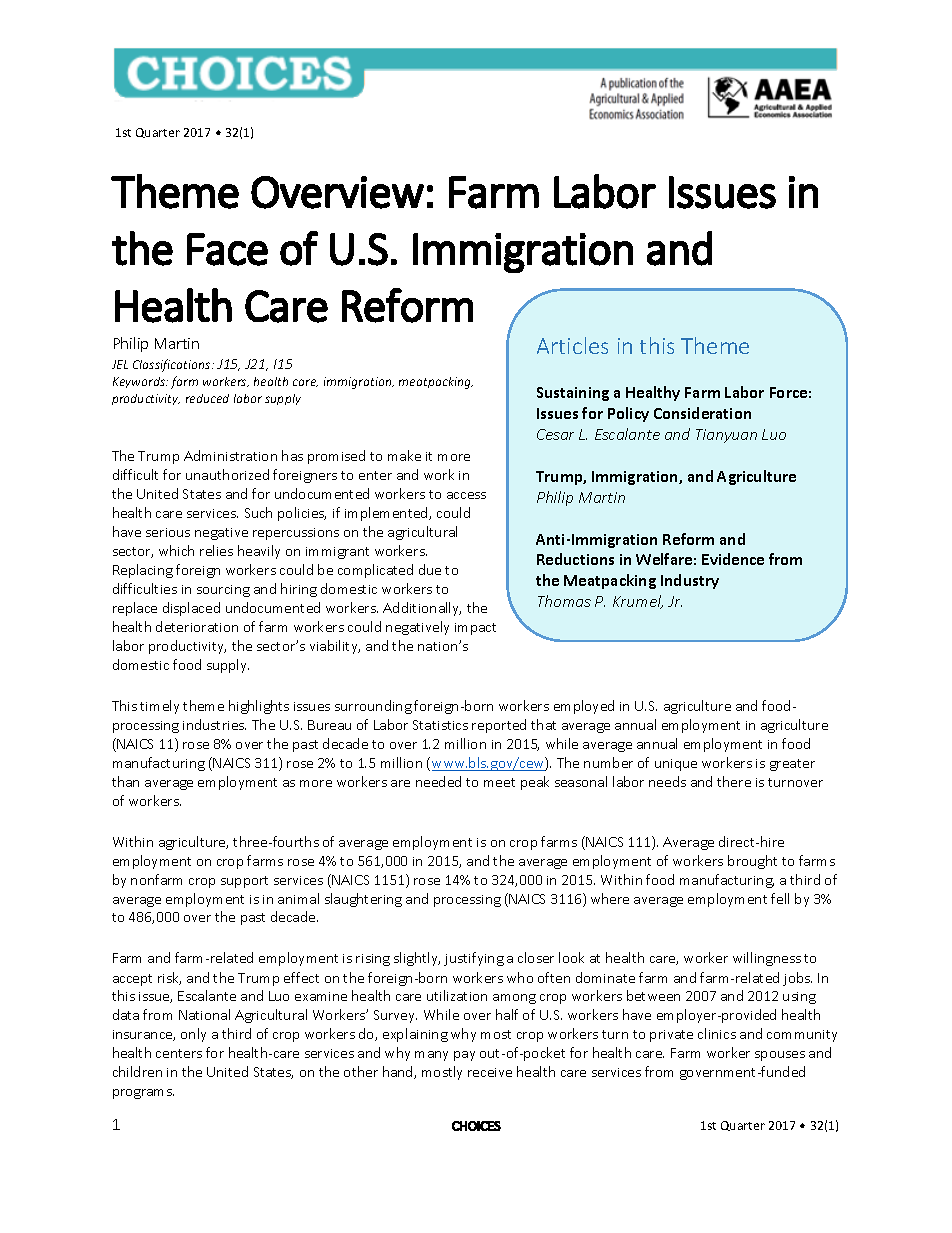 The image size is (952, 1233). Describe the element at coordinates (702, 413) in the page. I see `Consideration` at that location.
